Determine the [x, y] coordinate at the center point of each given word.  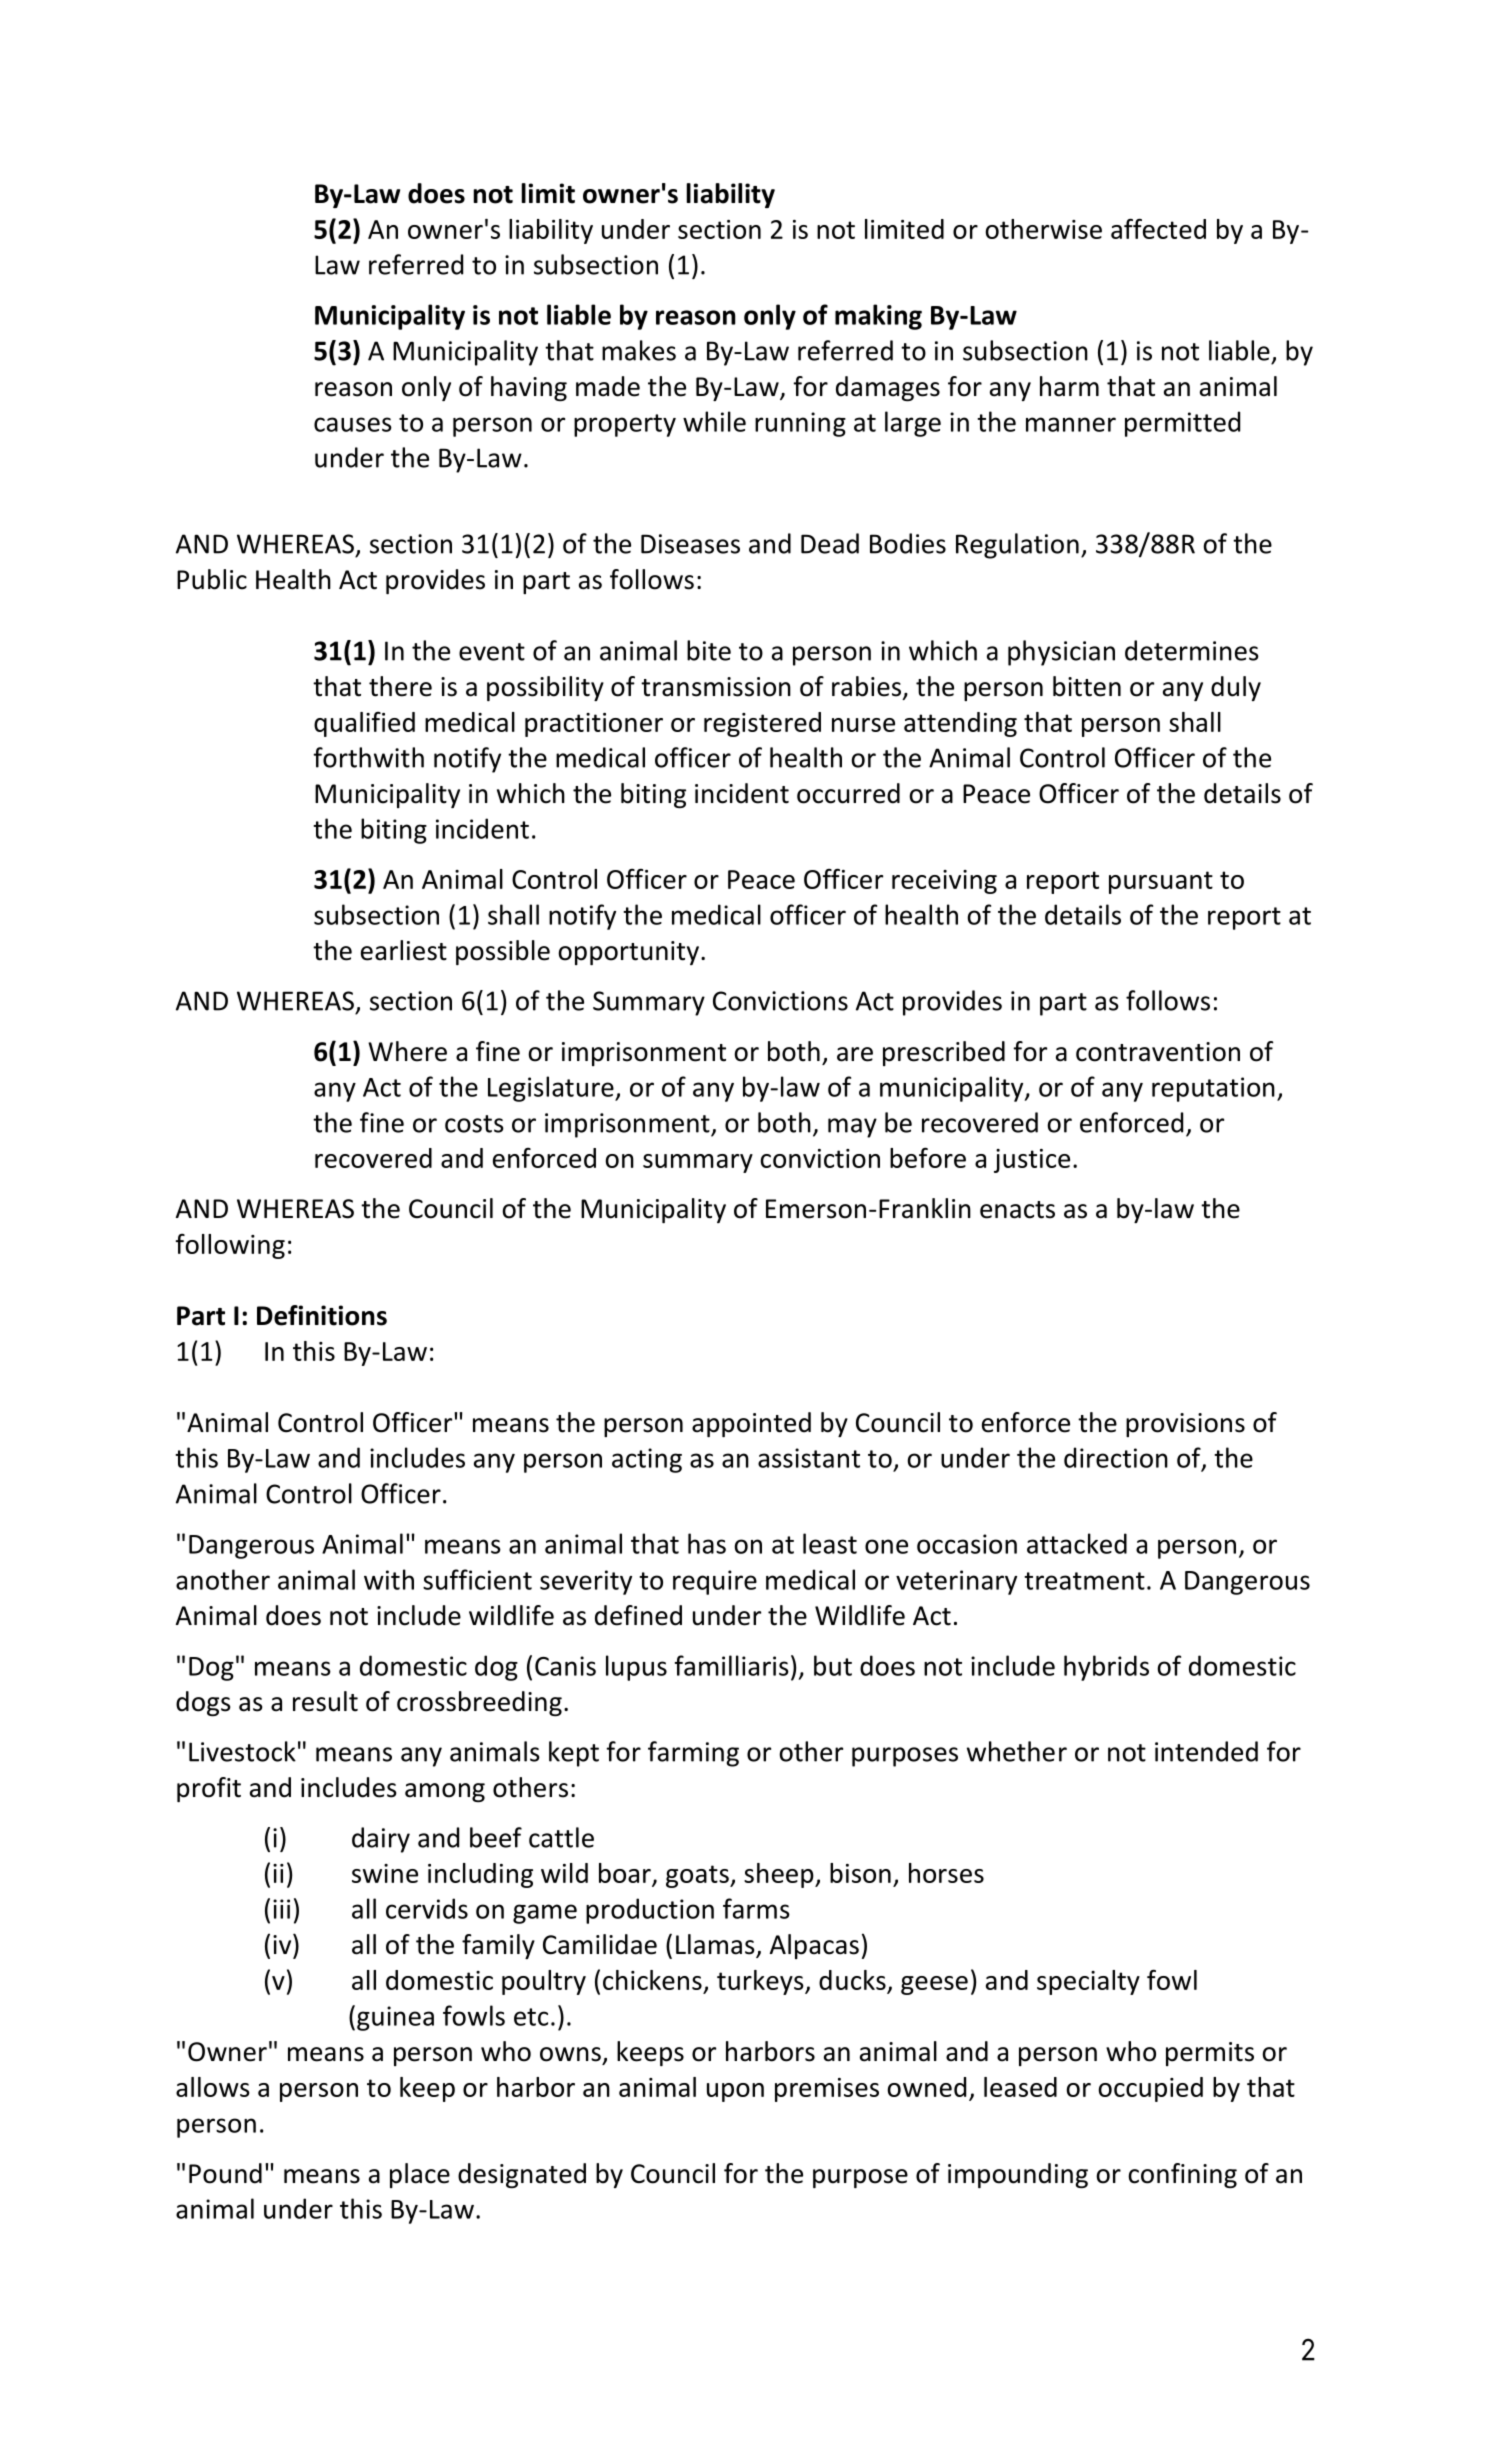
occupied [1150, 2089]
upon [735, 2092]
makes [639, 350]
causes [353, 424]
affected [1158, 228]
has [707, 1543]
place [420, 2175]
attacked [1077, 1543]
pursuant [1161, 882]
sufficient [477, 1579]
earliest [404, 950]
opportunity [628, 953]
